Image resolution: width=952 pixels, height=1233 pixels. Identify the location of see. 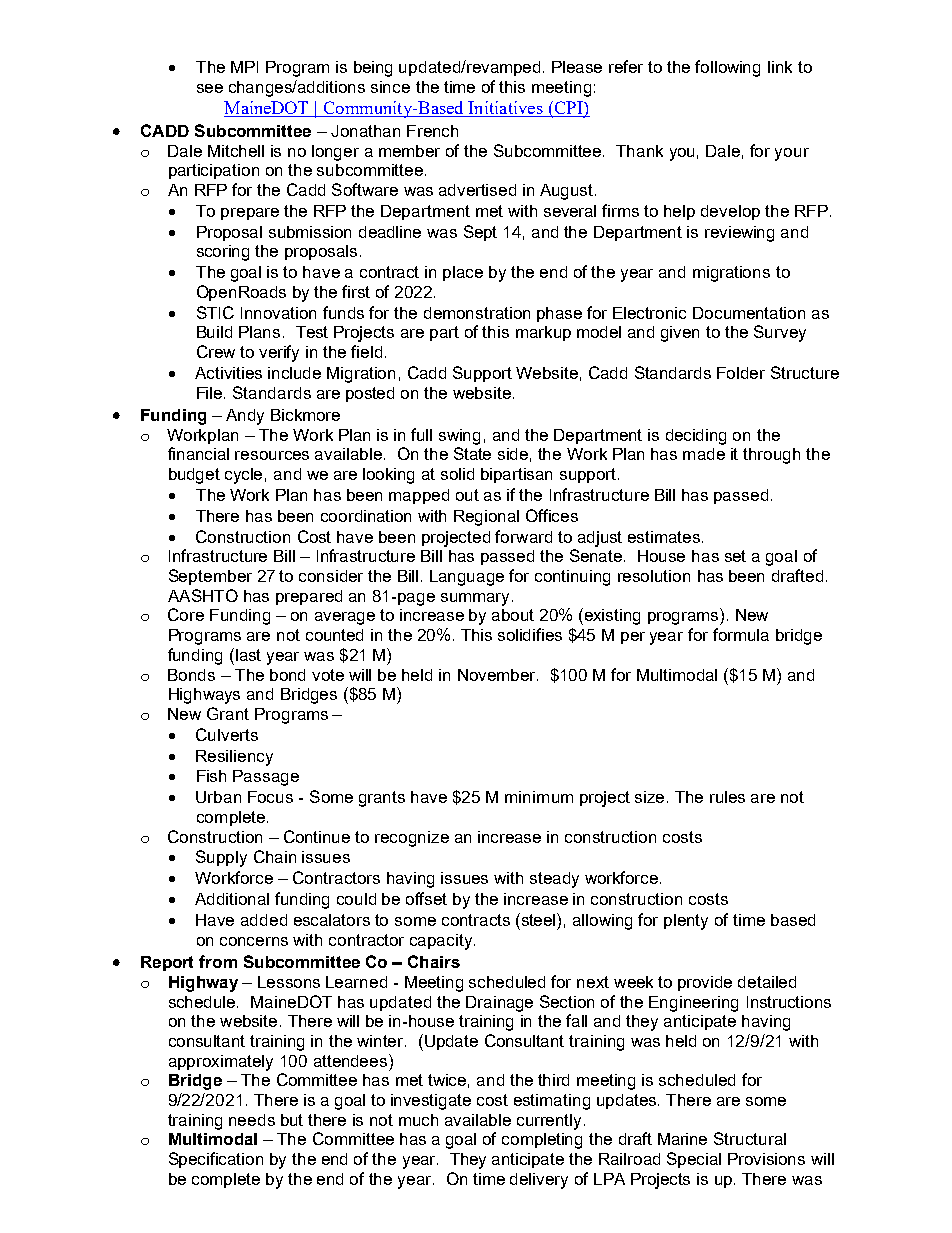
(210, 88).
